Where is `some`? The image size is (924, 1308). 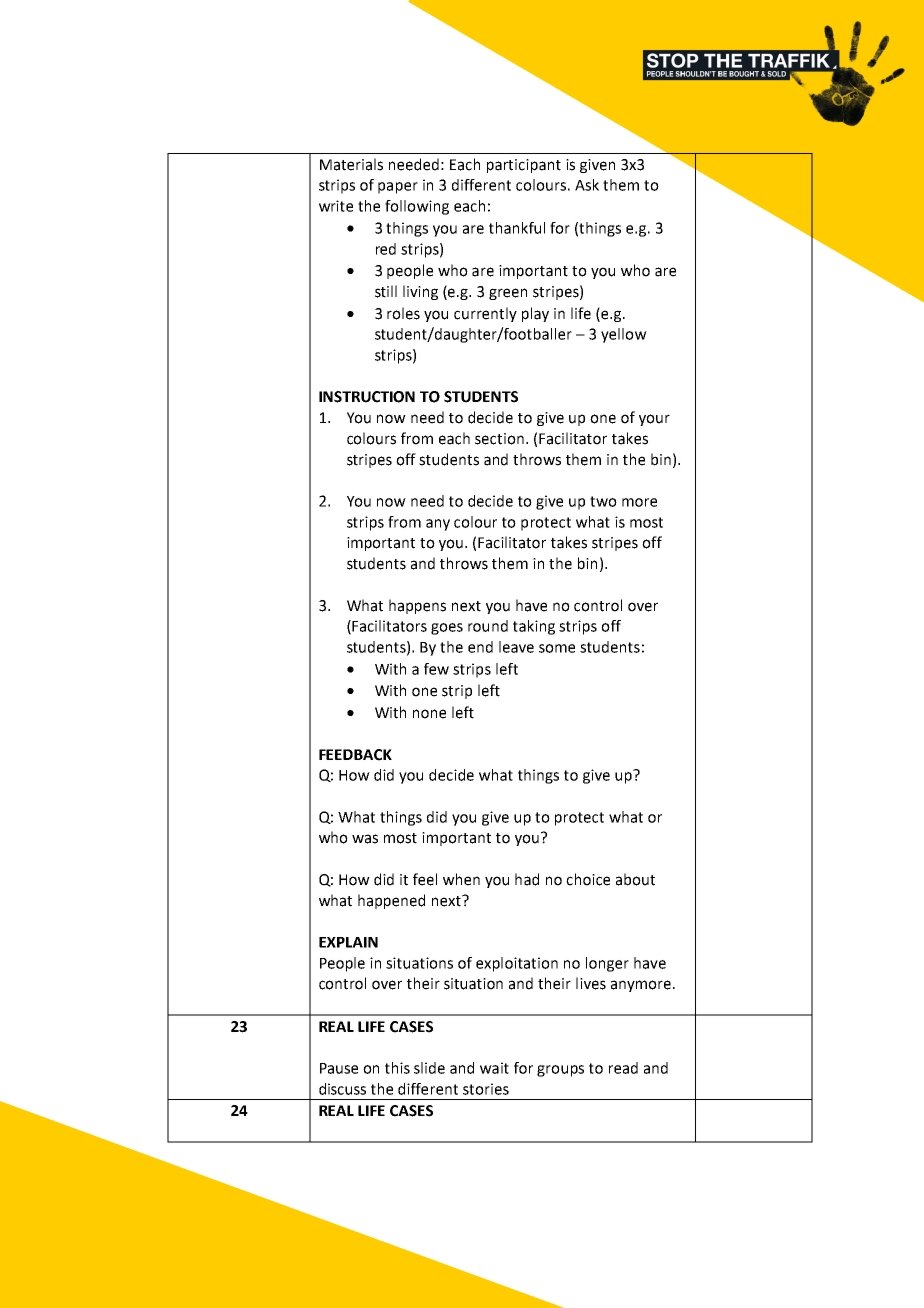 some is located at coordinates (557, 648).
